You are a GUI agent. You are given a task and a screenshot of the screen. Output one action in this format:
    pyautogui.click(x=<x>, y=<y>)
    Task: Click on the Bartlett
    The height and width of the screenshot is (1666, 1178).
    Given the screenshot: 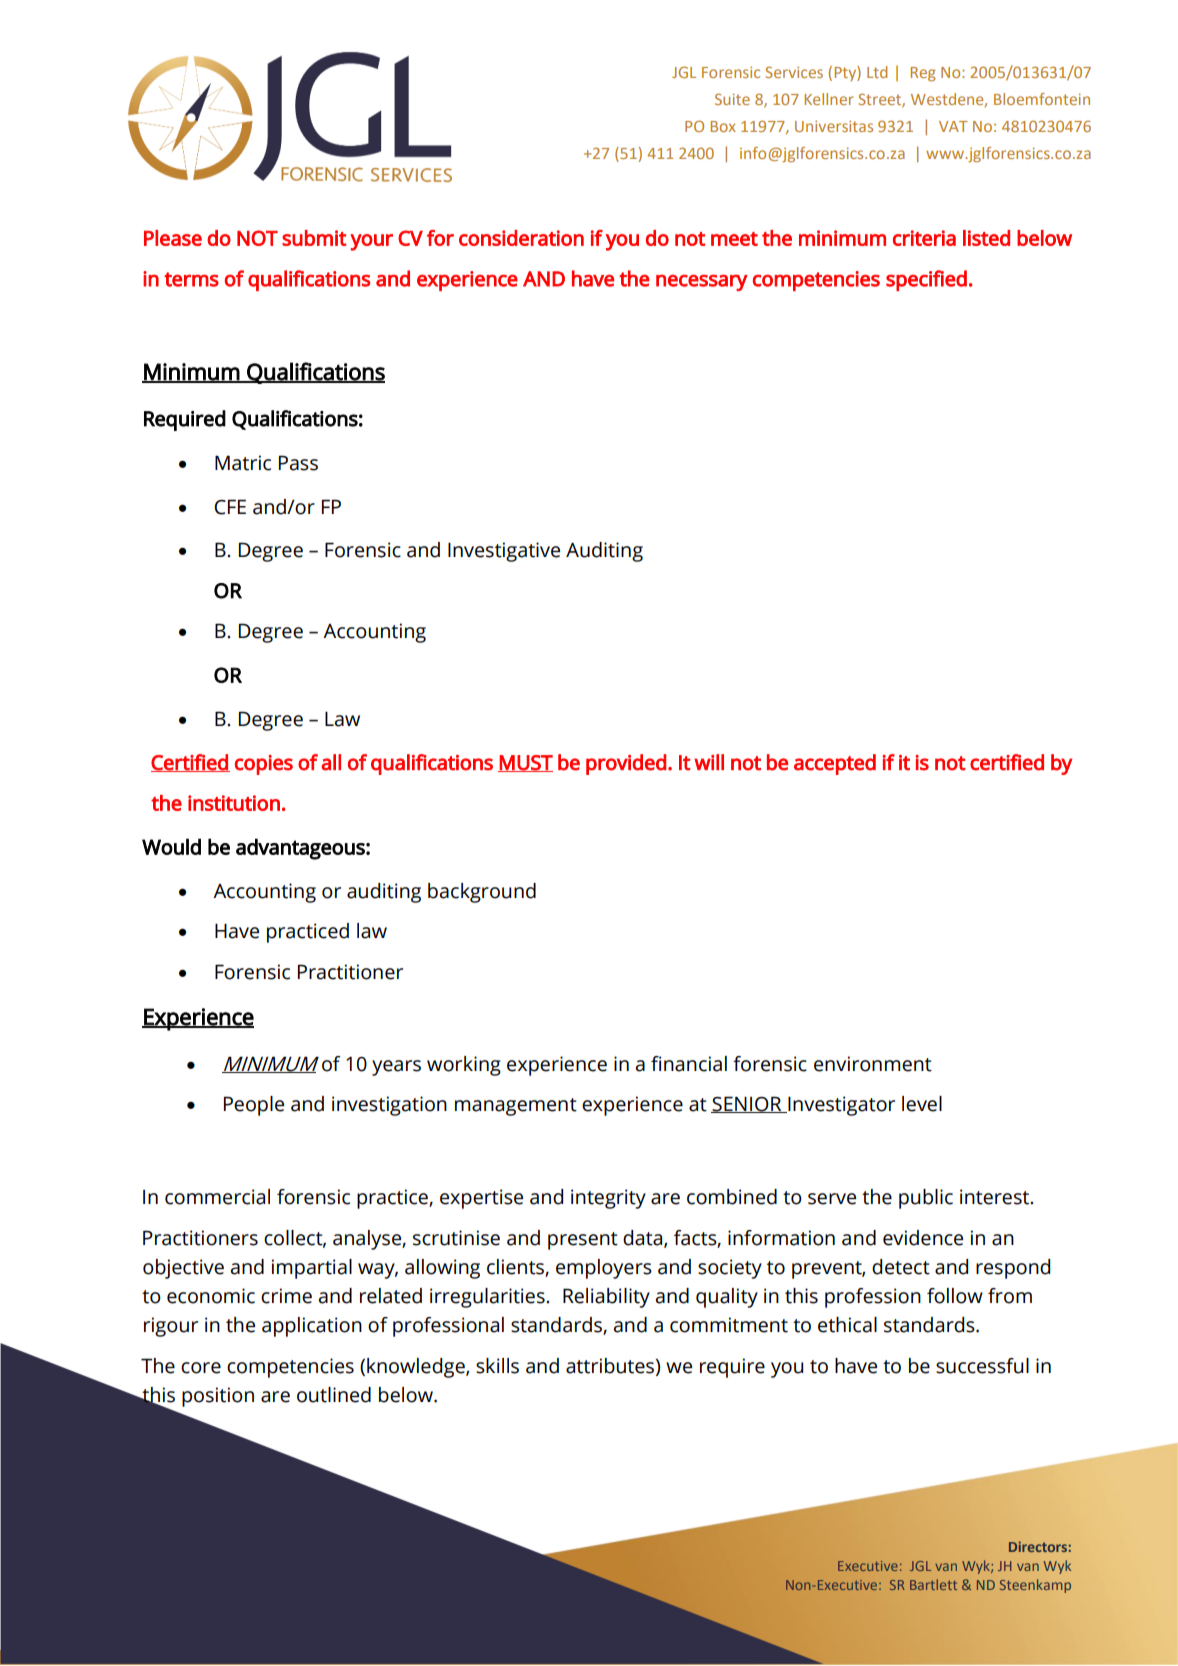 What is the action you would take?
    pyautogui.click(x=933, y=1584)
